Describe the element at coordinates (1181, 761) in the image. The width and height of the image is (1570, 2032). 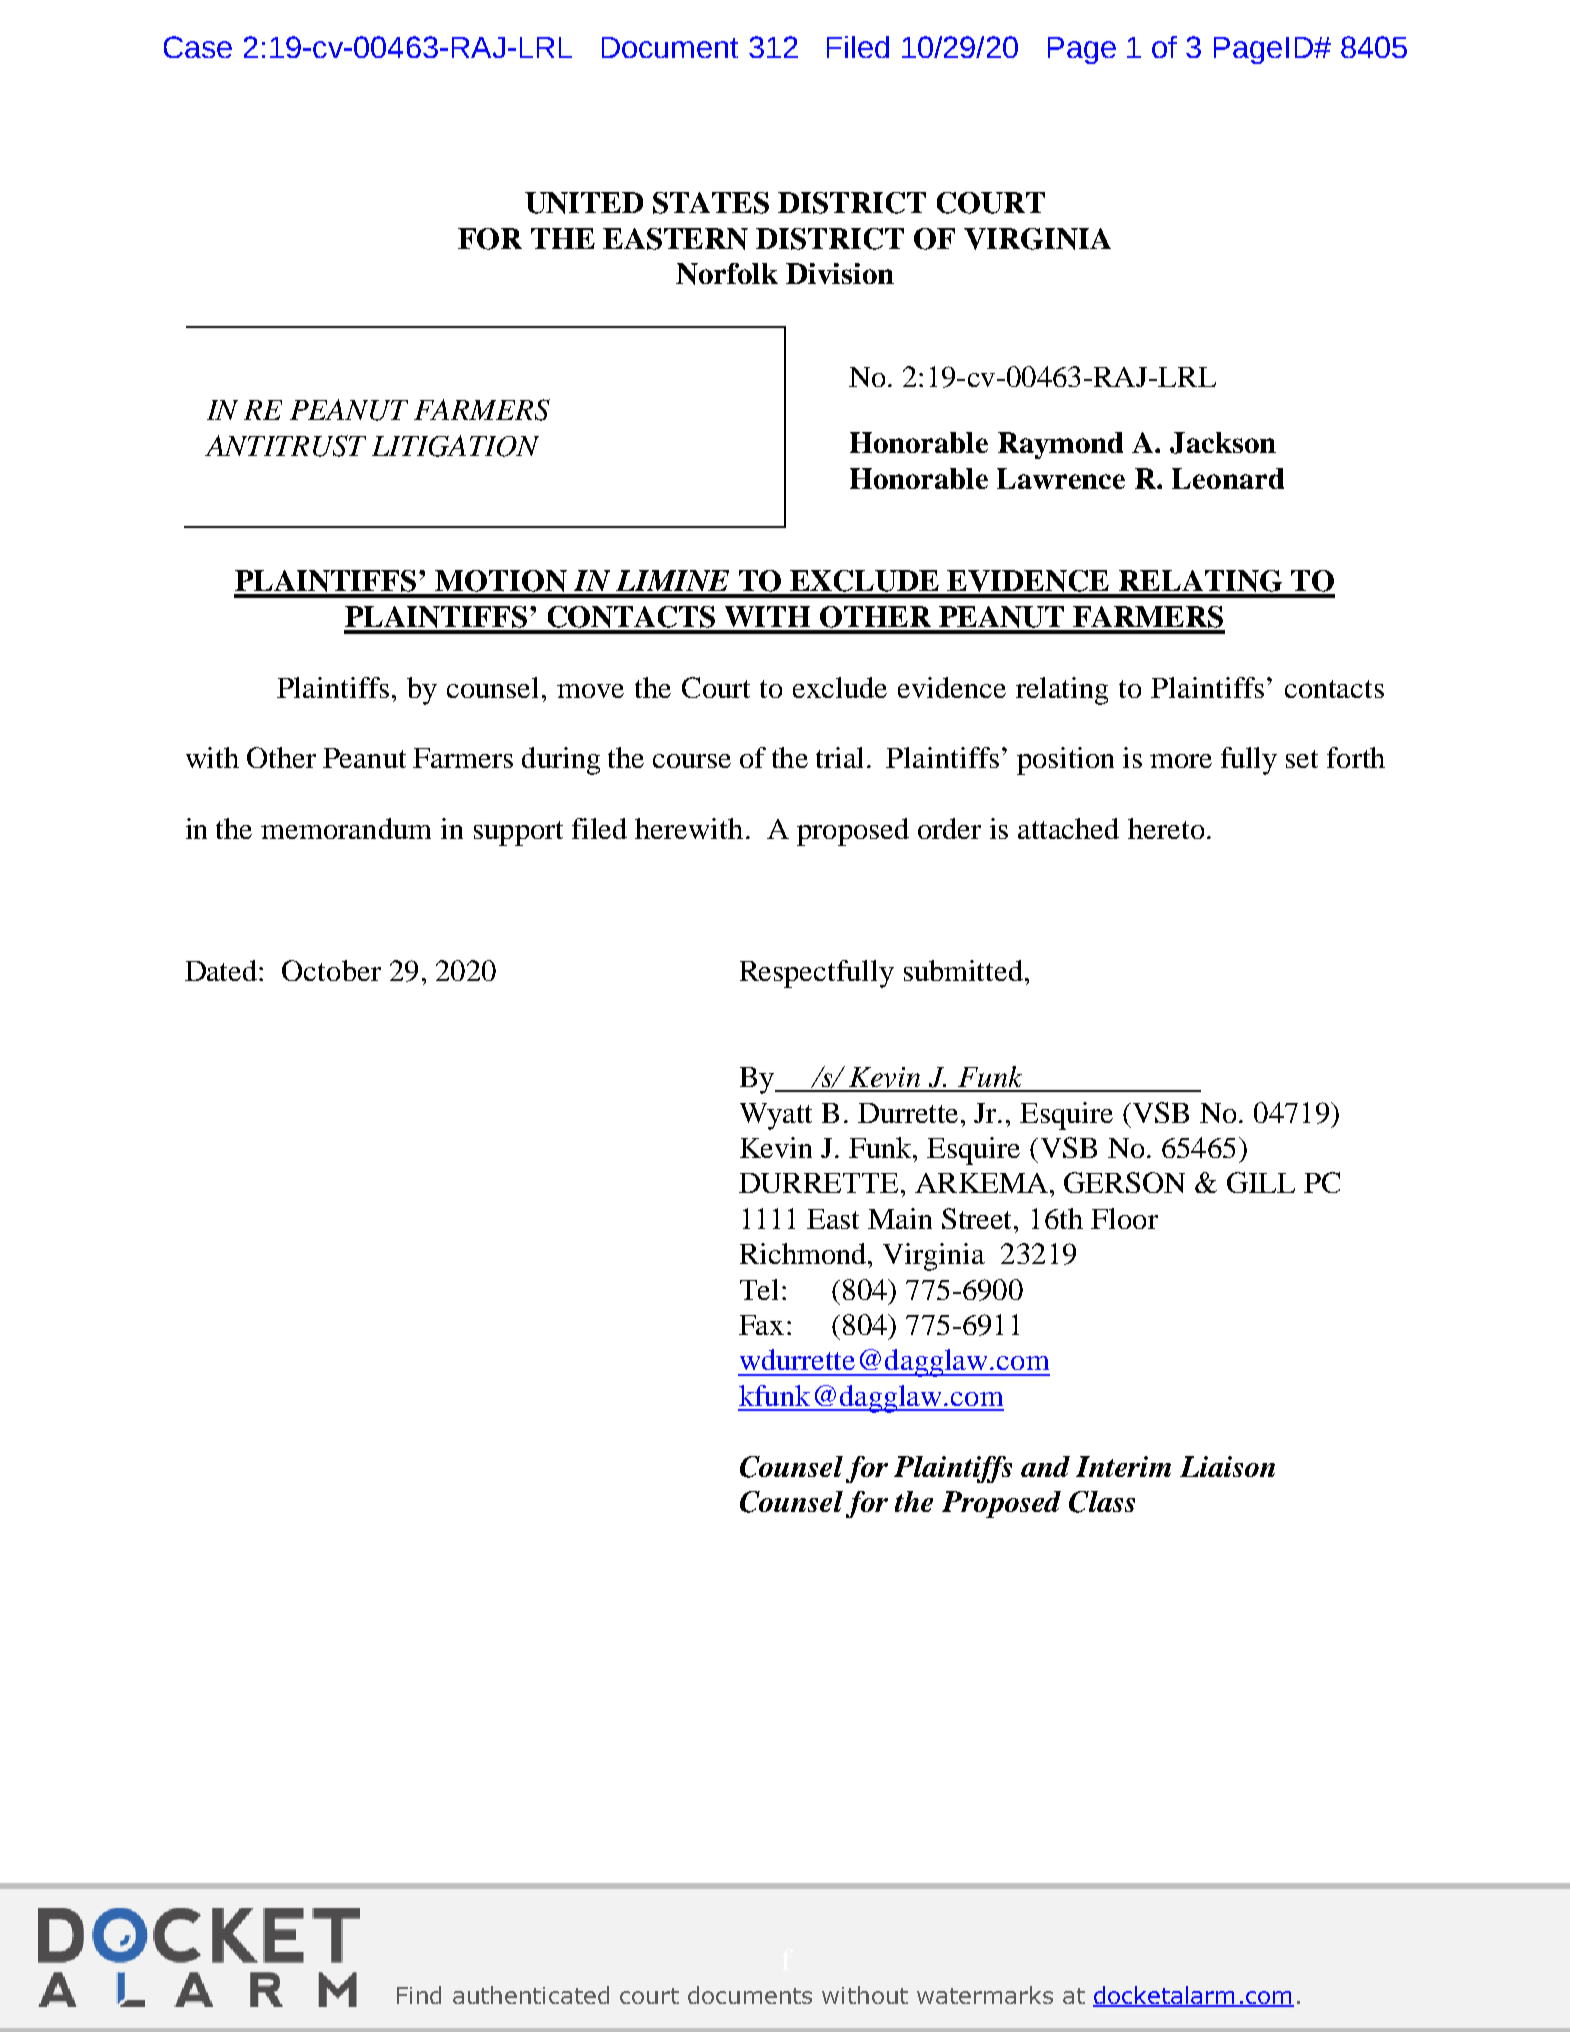
I see `more` at that location.
